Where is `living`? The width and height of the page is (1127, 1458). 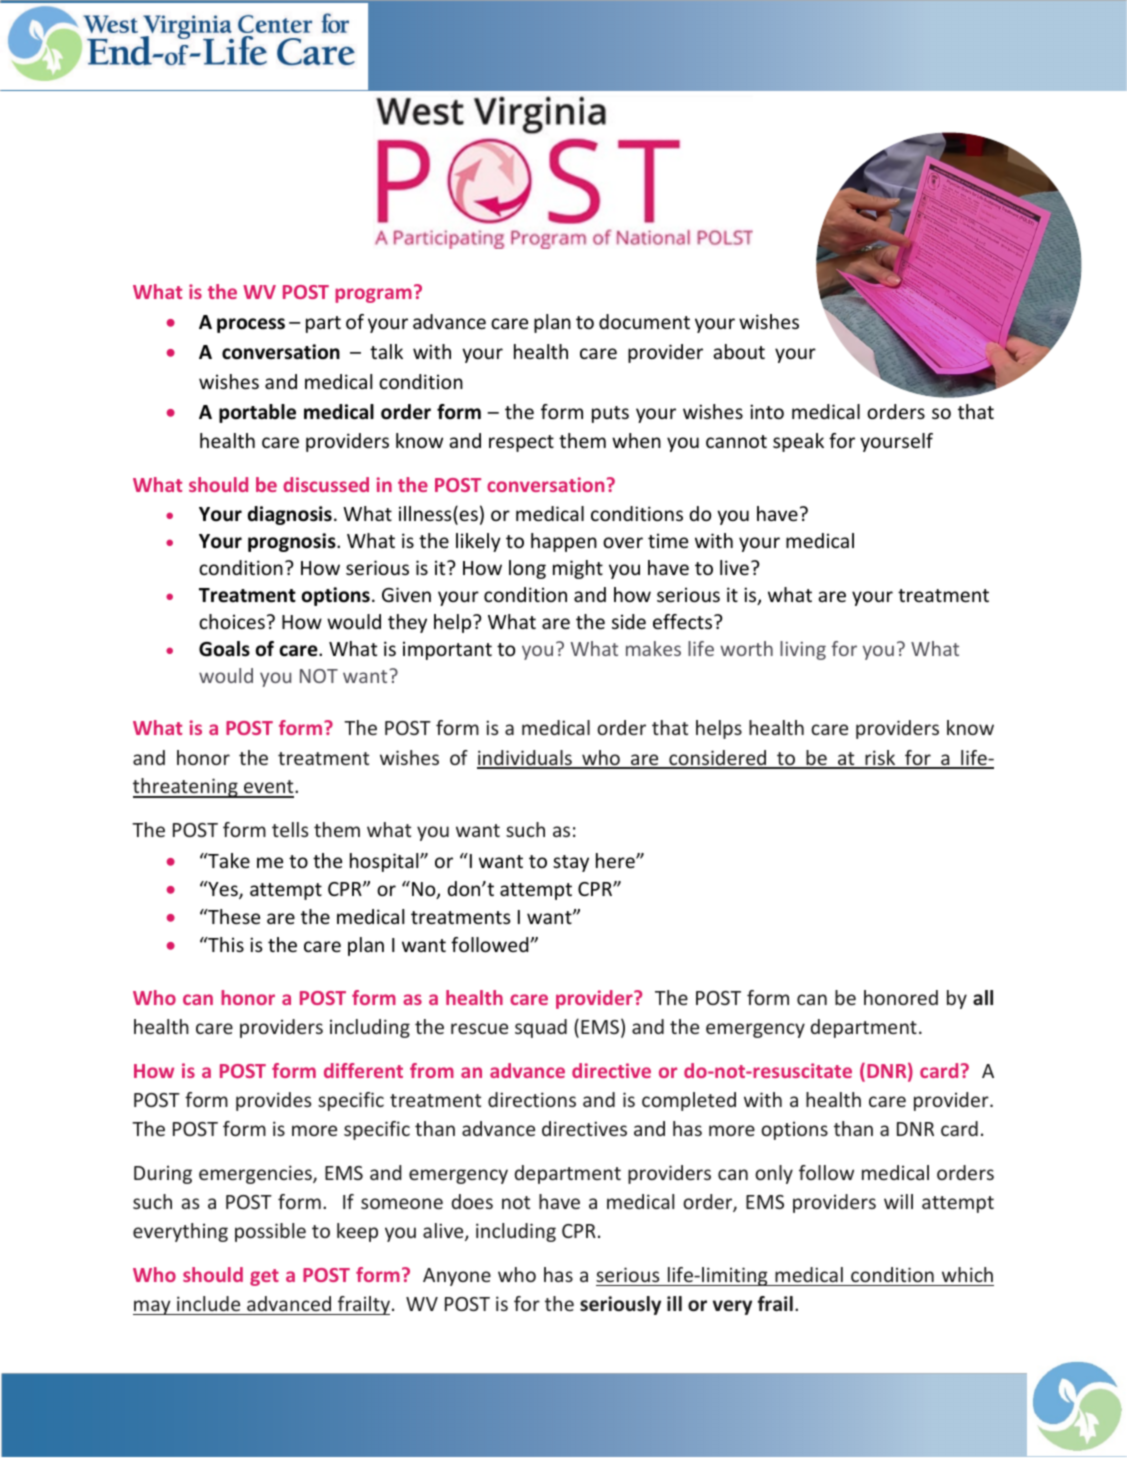 living is located at coordinates (803, 650).
